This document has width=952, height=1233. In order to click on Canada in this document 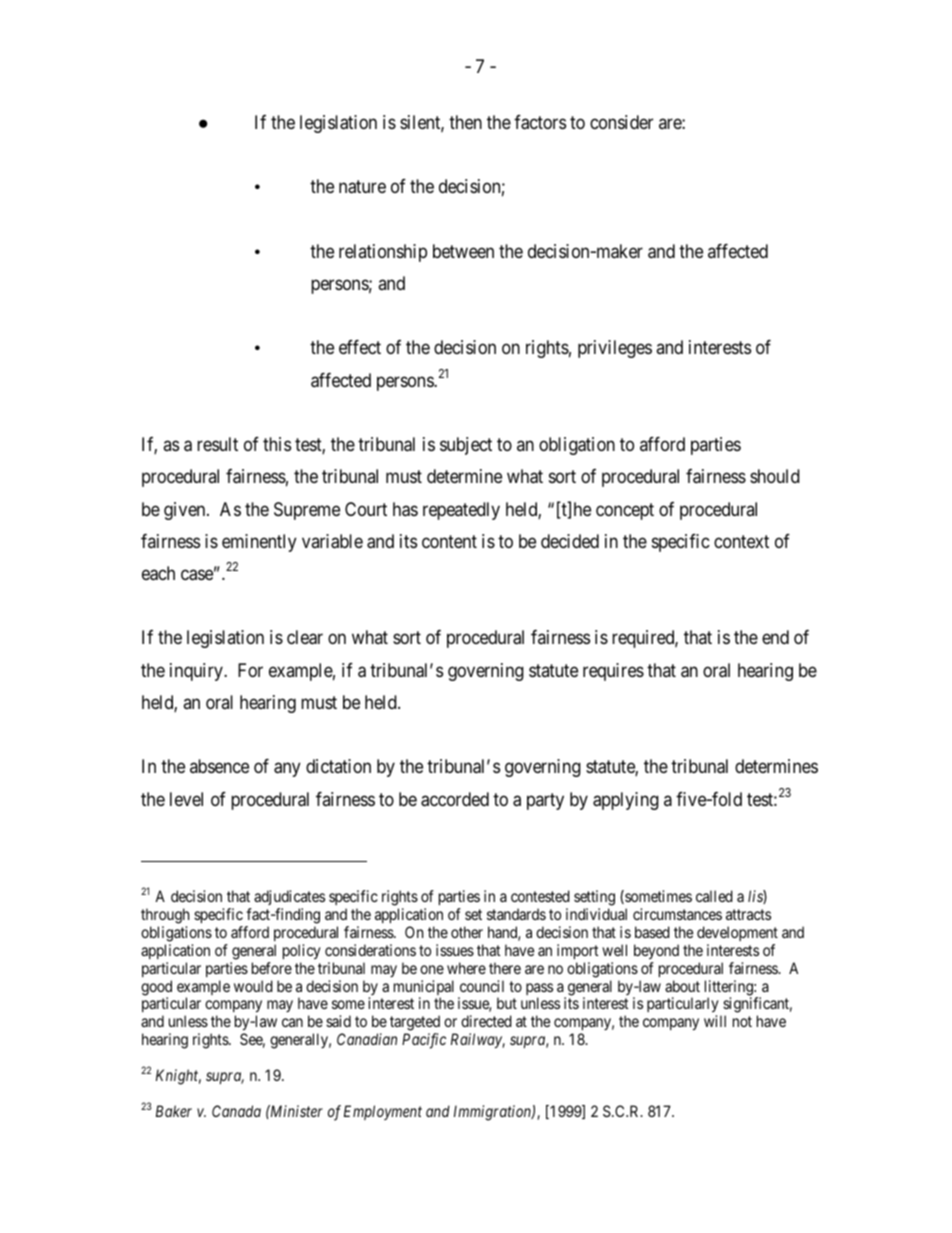, I will do `click(236, 1111)`.
